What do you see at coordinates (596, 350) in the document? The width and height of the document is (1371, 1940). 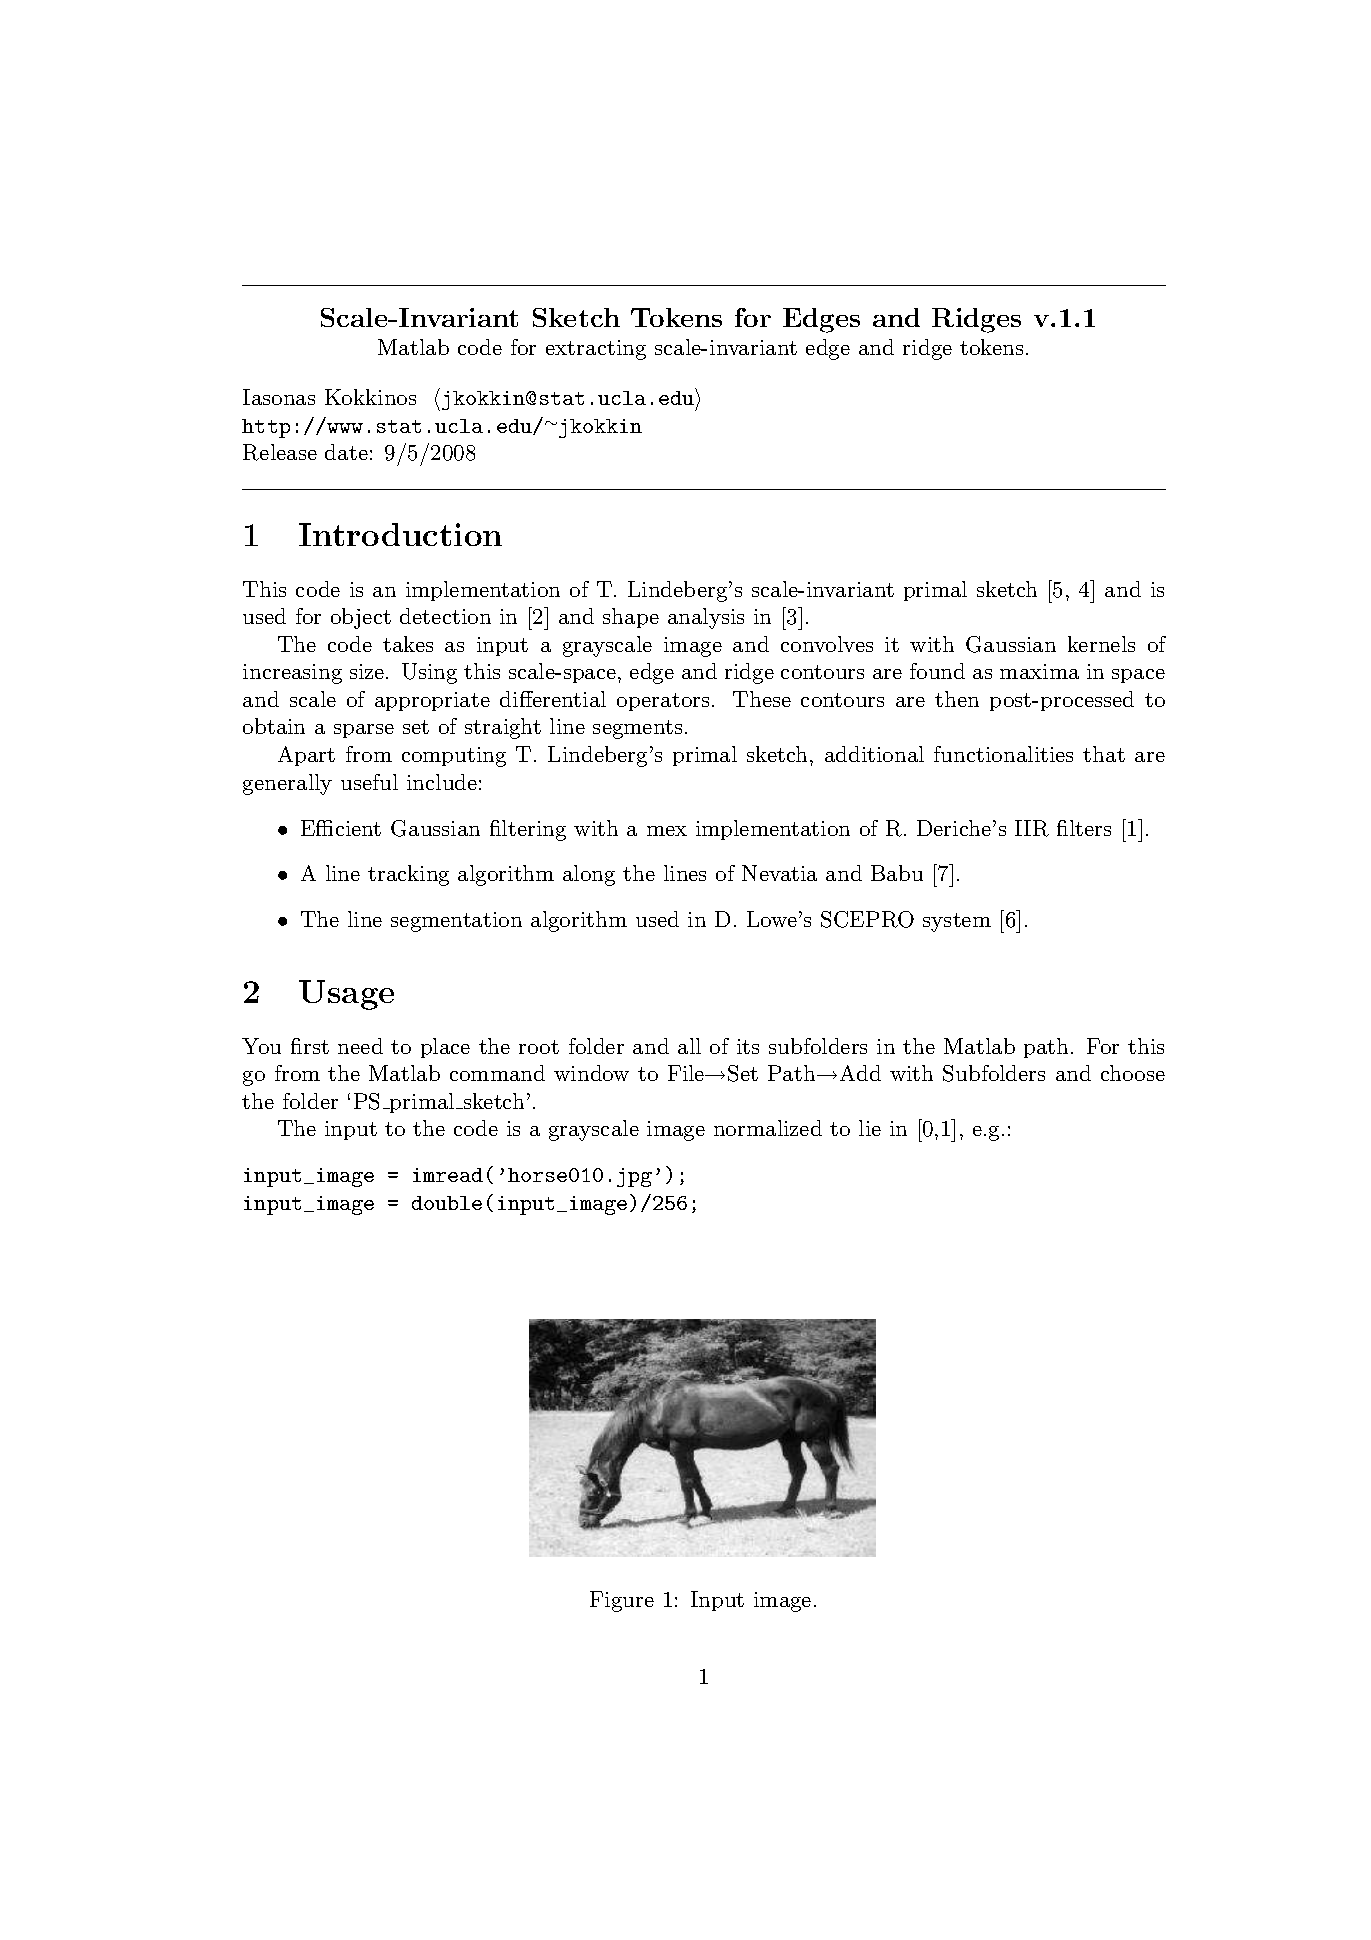 I see `extracting` at bounding box center [596, 350].
